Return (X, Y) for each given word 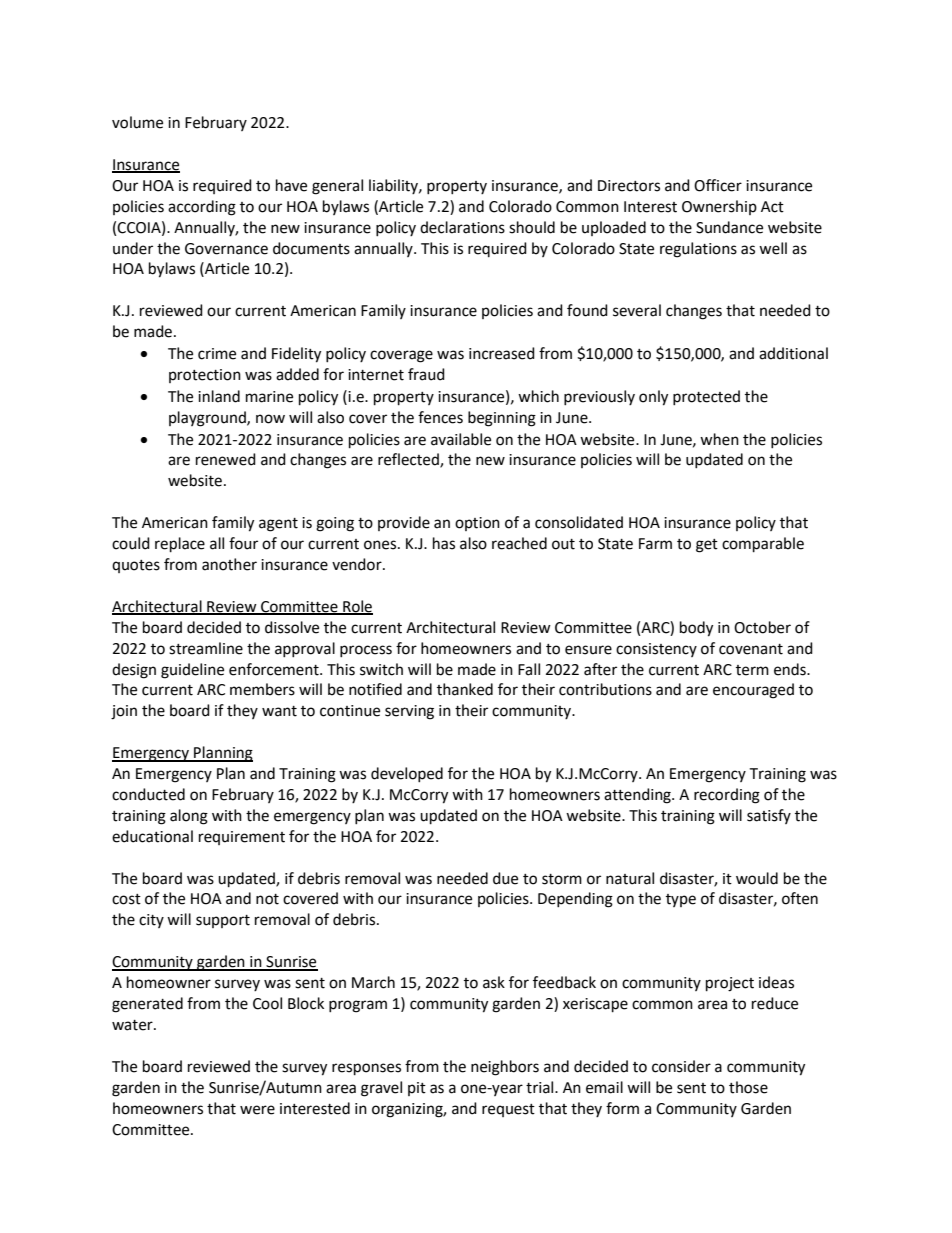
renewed (226, 459)
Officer (718, 185)
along (189, 817)
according (202, 208)
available (461, 439)
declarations (462, 227)
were (257, 1110)
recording (727, 796)
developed (407, 774)
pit (417, 1089)
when (719, 439)
